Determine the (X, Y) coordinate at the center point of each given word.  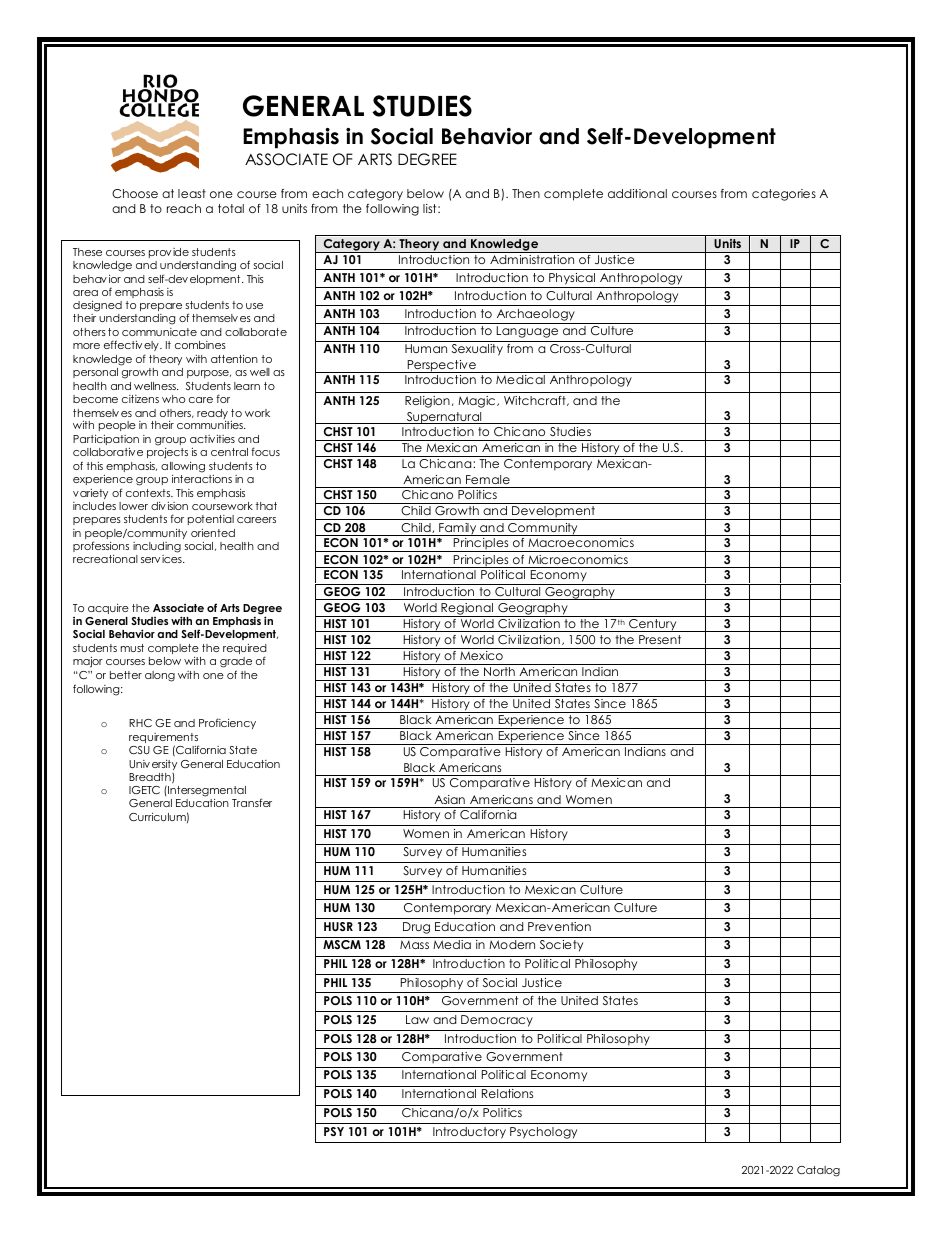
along (160, 676)
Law (417, 1019)
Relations (507, 1093)
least (192, 193)
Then (526, 193)
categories (784, 195)
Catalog (818, 1171)
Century (653, 625)
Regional (467, 610)
